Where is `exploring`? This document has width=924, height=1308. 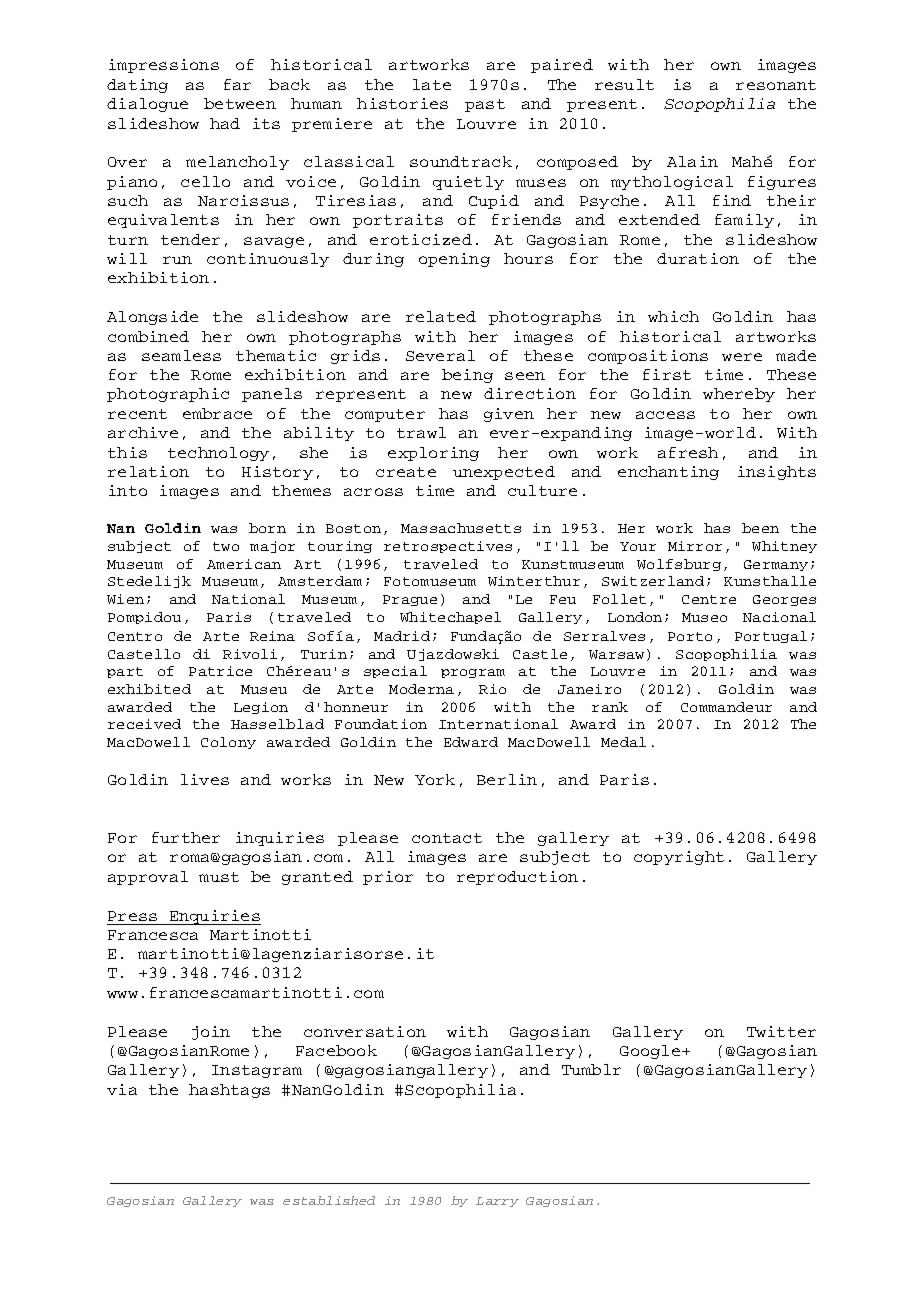
exploring is located at coordinates (433, 454).
